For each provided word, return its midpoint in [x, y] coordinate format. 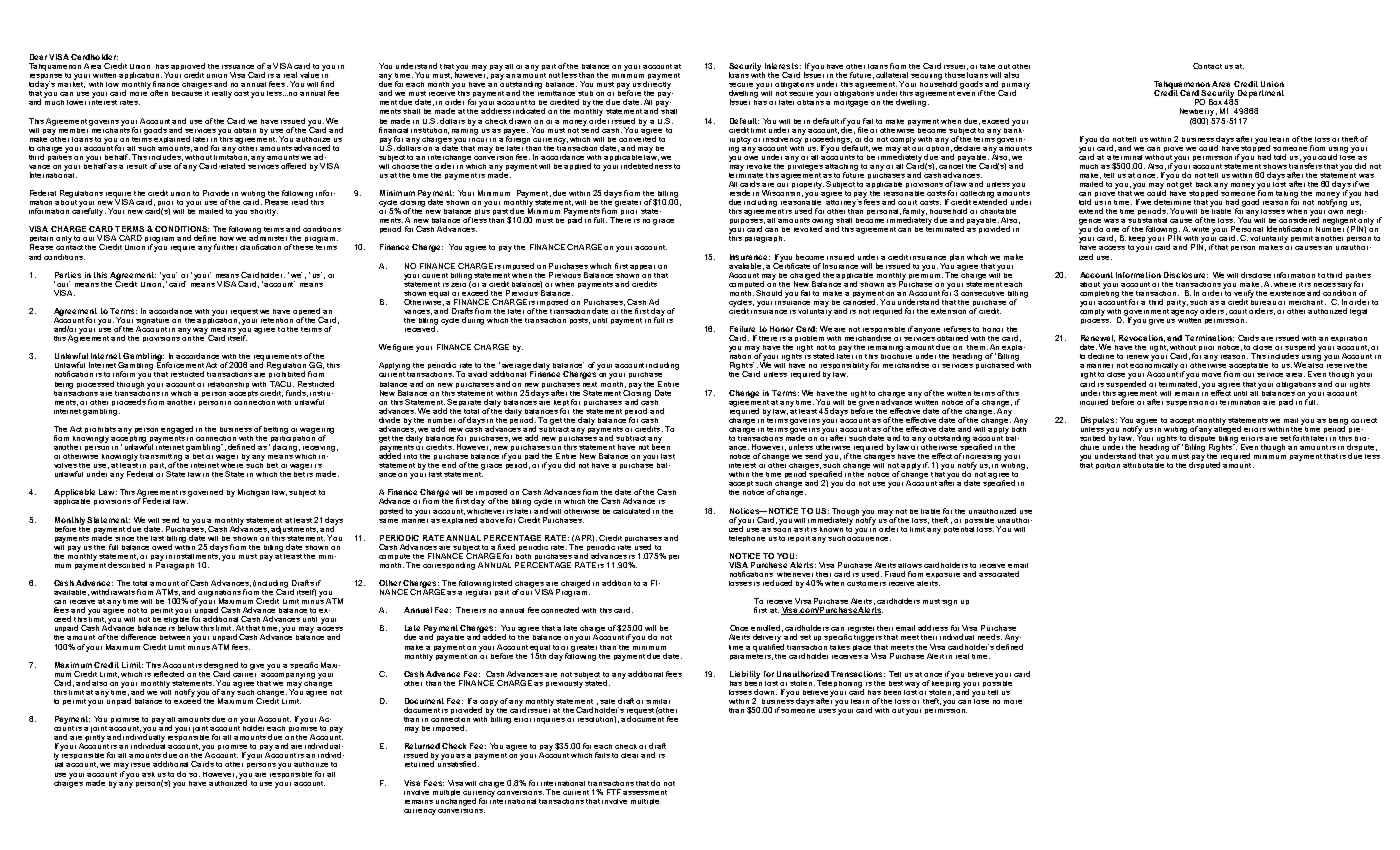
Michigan [253, 493]
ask [148, 774]
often [159, 93]
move [1211, 375]
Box [1215, 102]
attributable [1143, 464]
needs [990, 637]
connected [560, 610]
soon [782, 530]
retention [277, 320]
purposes [747, 223]
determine [1172, 202]
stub [585, 93]
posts [580, 321]
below [188, 628]
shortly [264, 212]
